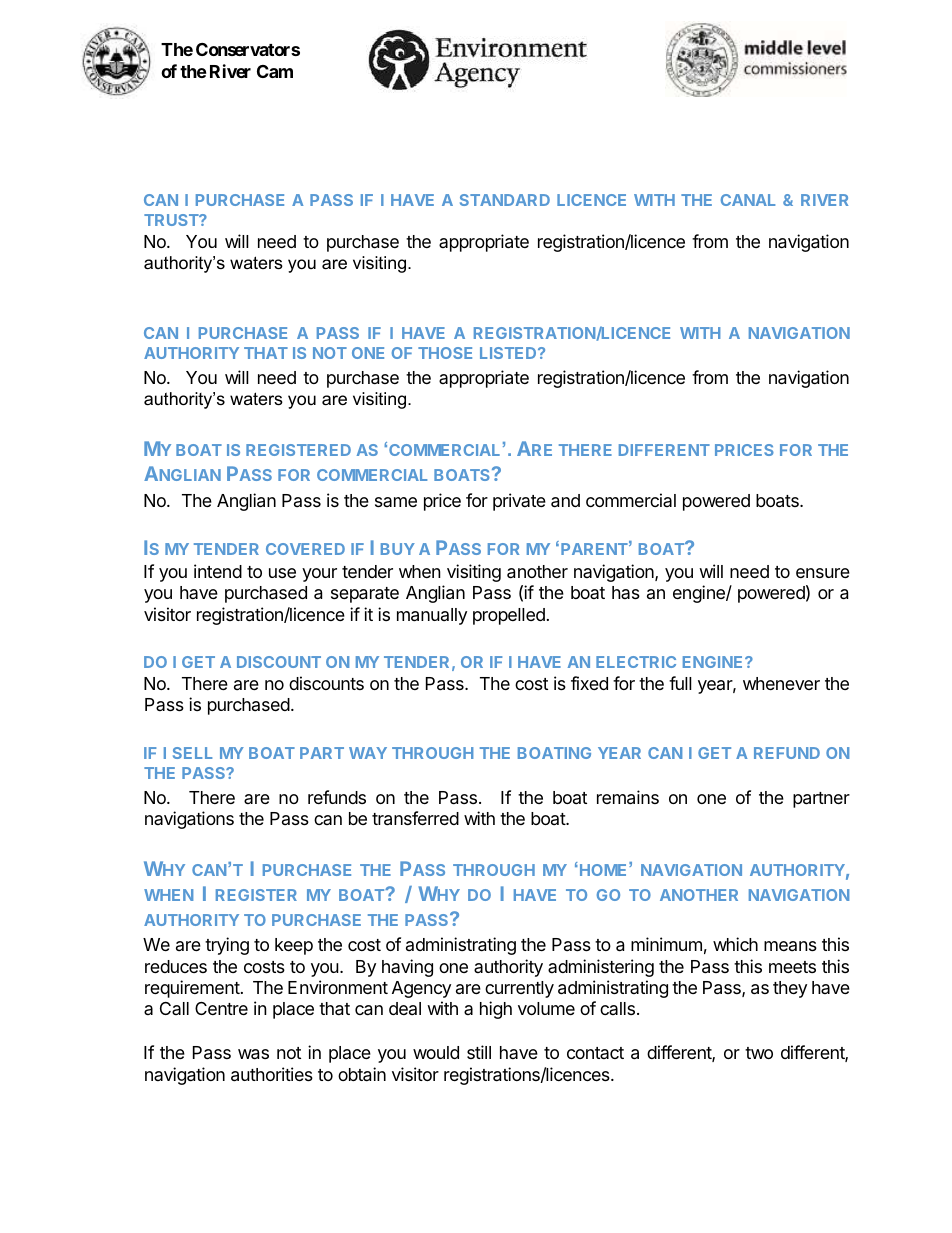  What do you see at coordinates (748, 200) in the screenshot?
I see `CANAL` at bounding box center [748, 200].
